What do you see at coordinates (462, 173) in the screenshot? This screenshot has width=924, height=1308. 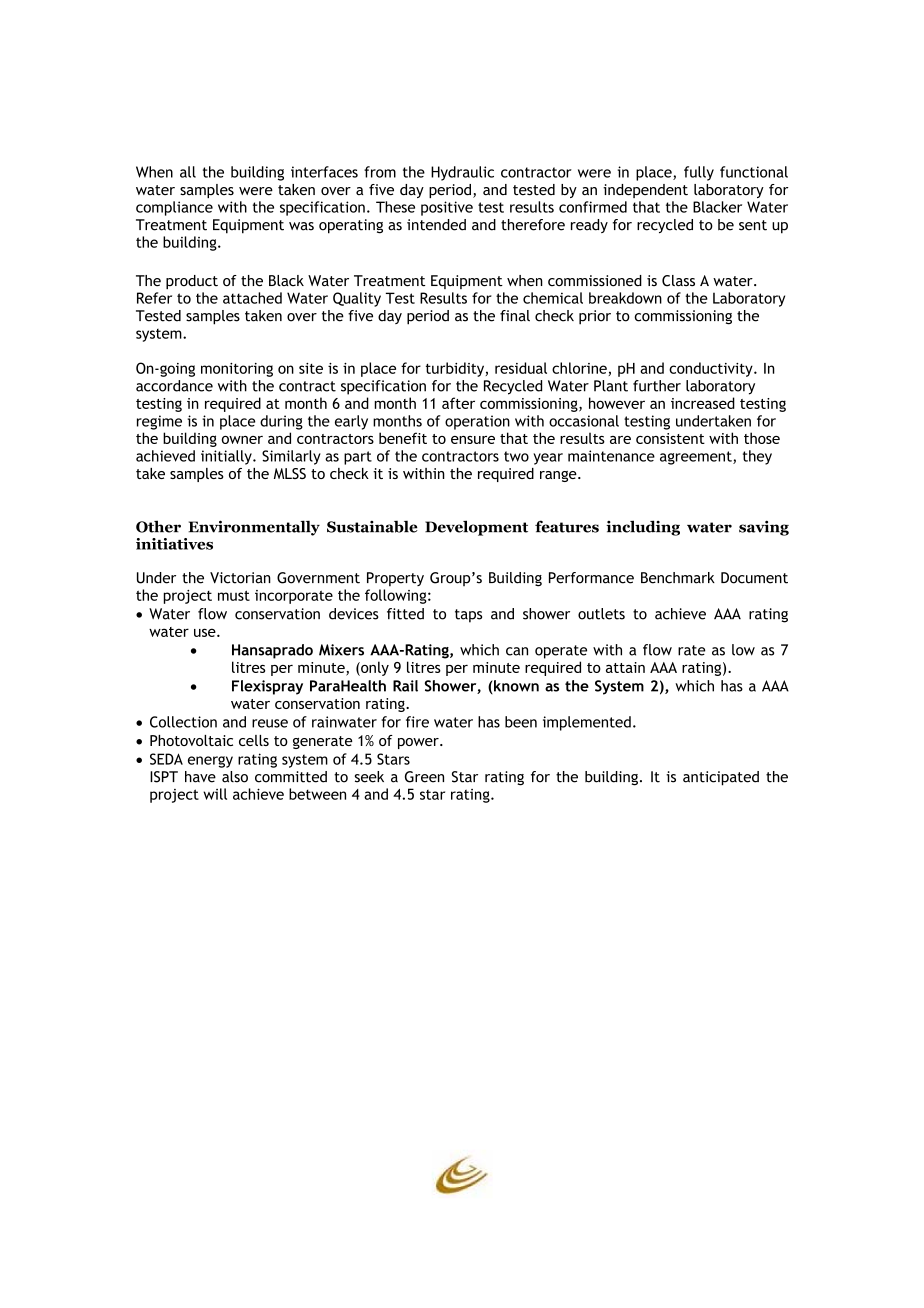 I see `Hydraulic` at bounding box center [462, 173].
